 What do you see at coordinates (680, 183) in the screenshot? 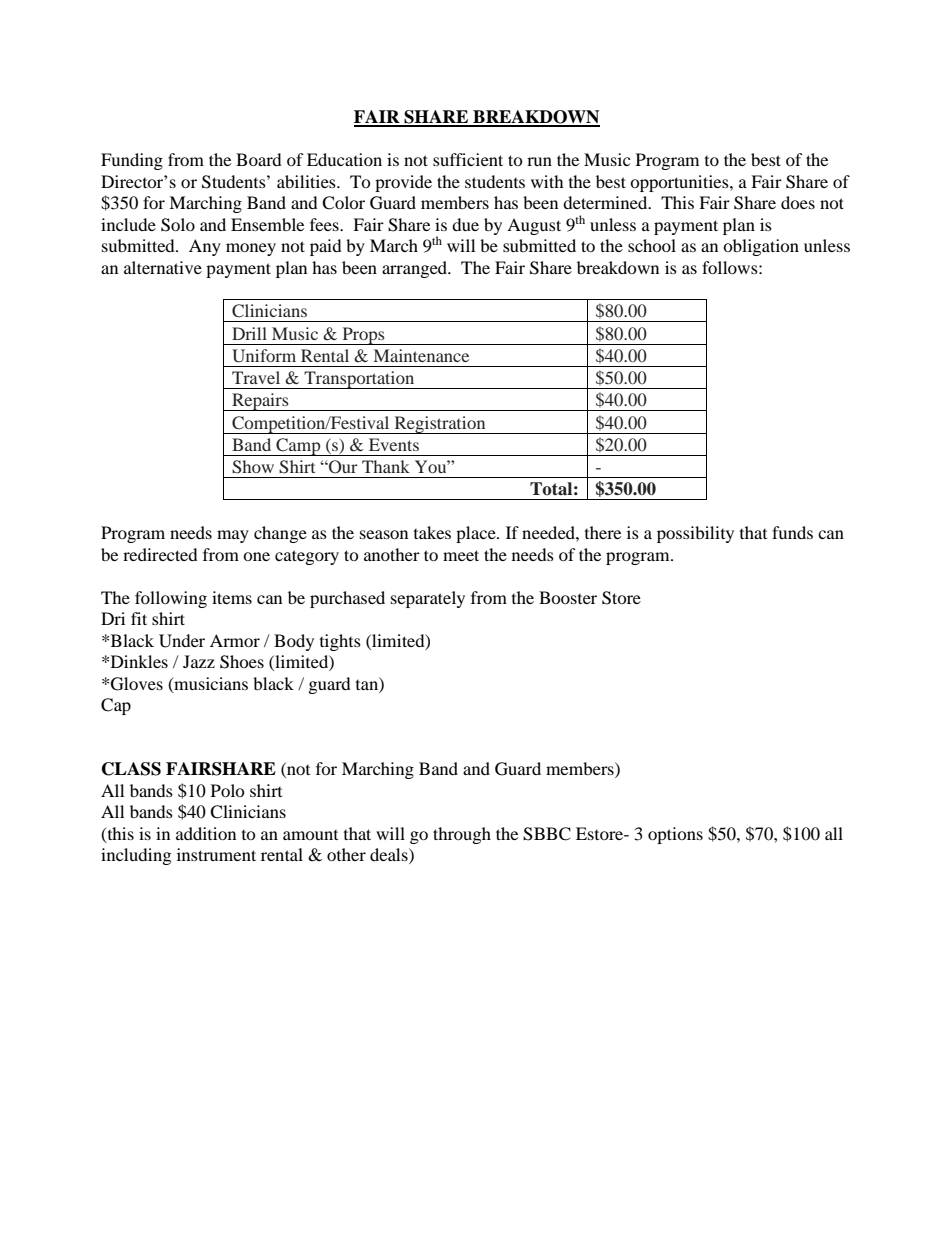
I see `opportunities` at bounding box center [680, 183].
